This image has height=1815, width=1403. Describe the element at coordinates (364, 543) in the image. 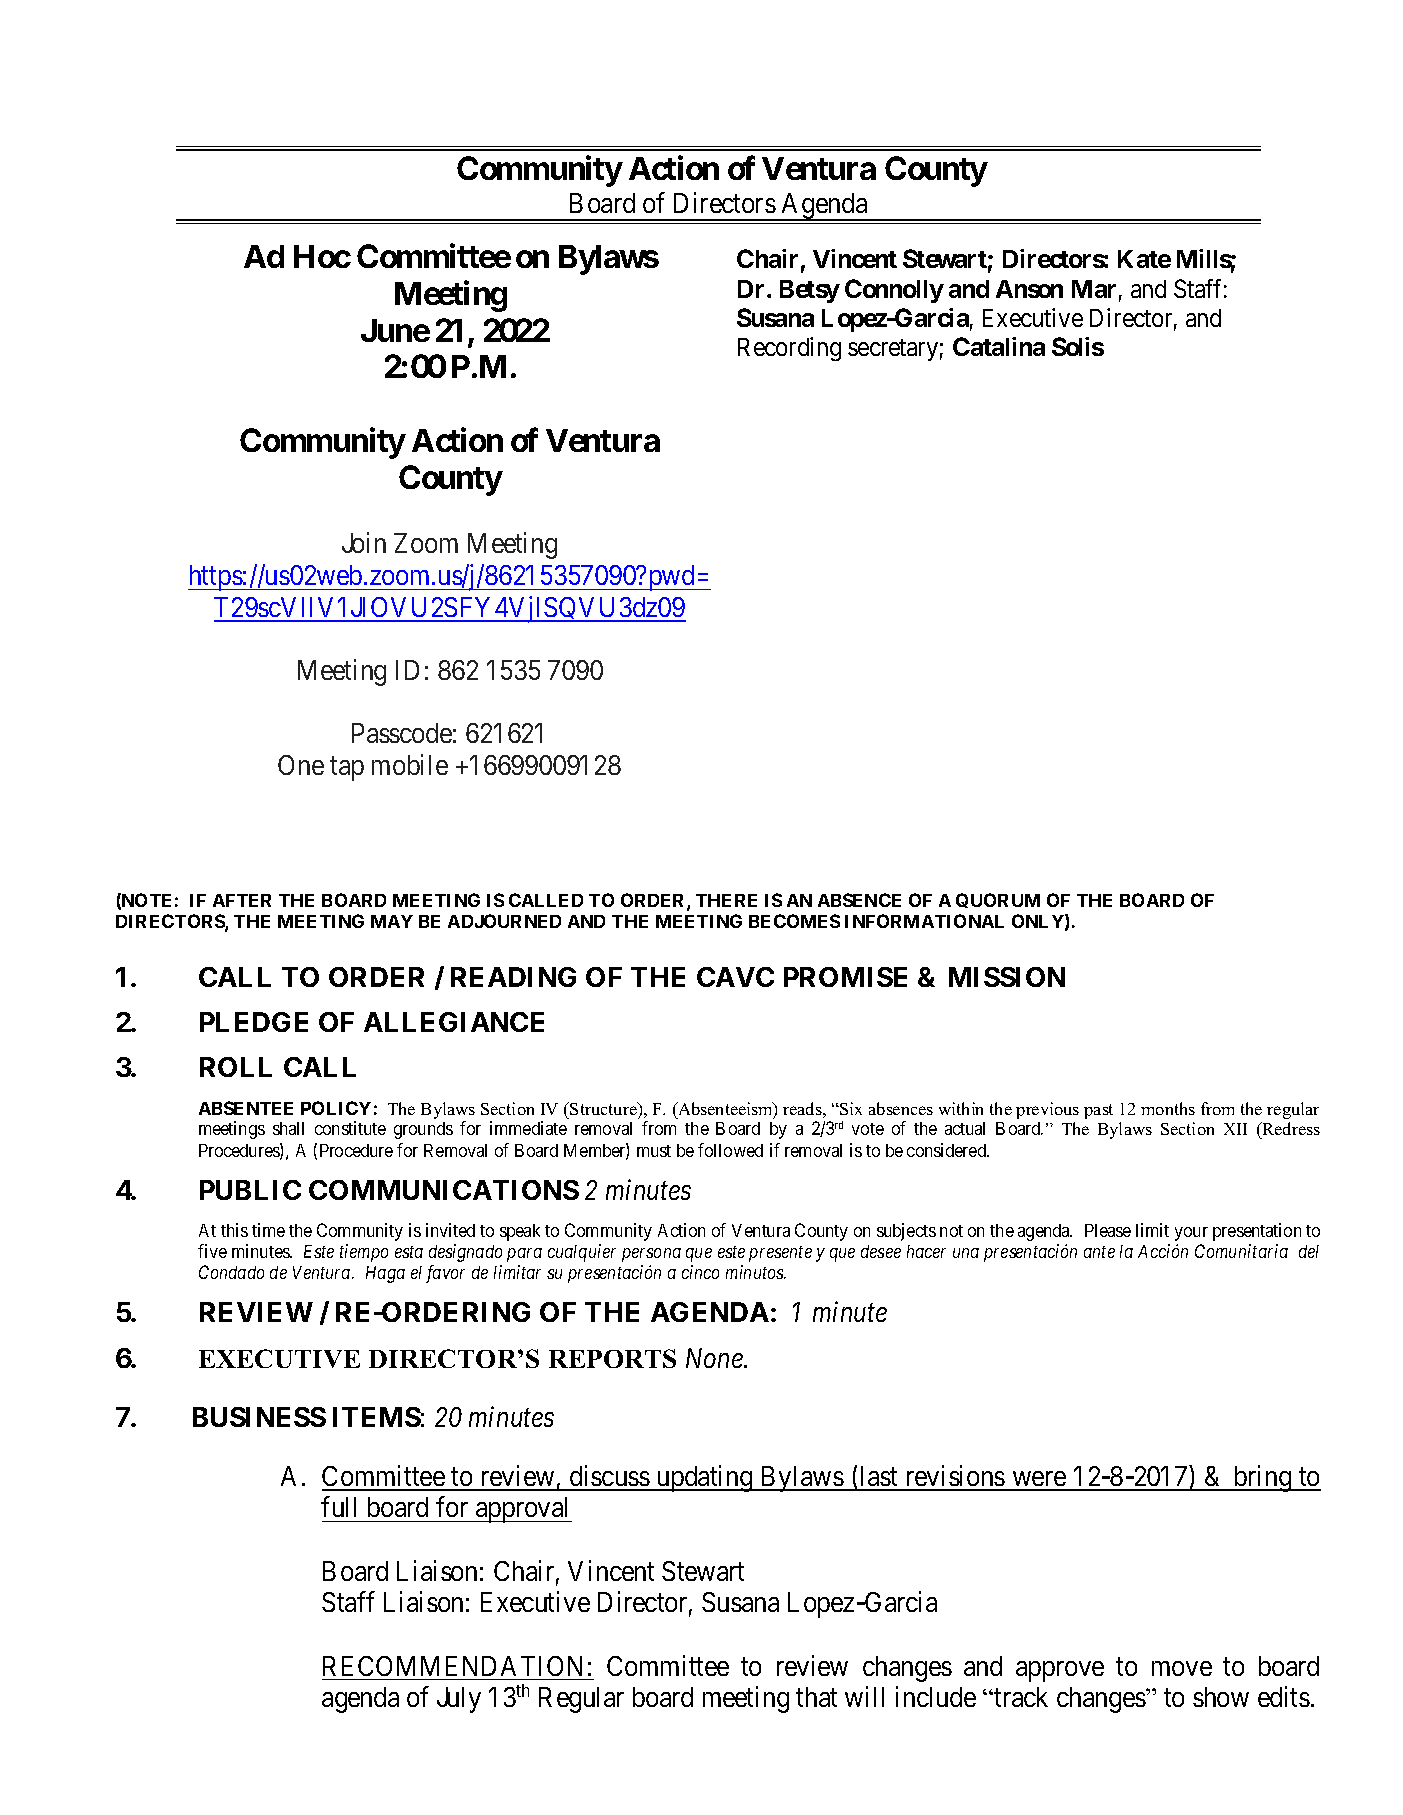

I see `Join` at that location.
